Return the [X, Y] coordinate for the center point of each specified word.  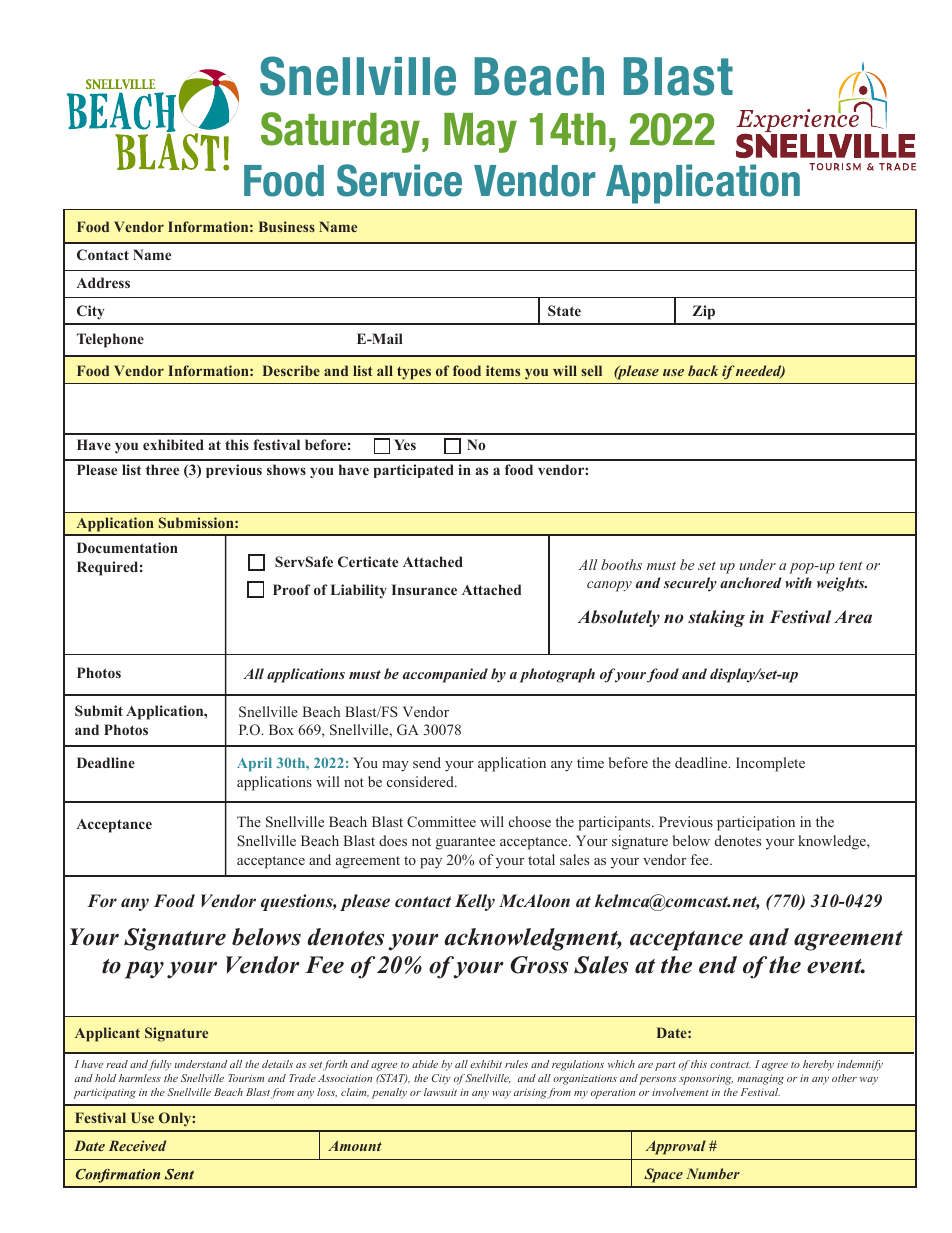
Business [287, 226]
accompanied [445, 675]
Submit [99, 710]
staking [716, 618]
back [703, 370]
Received [137, 1145]
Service [399, 180]
